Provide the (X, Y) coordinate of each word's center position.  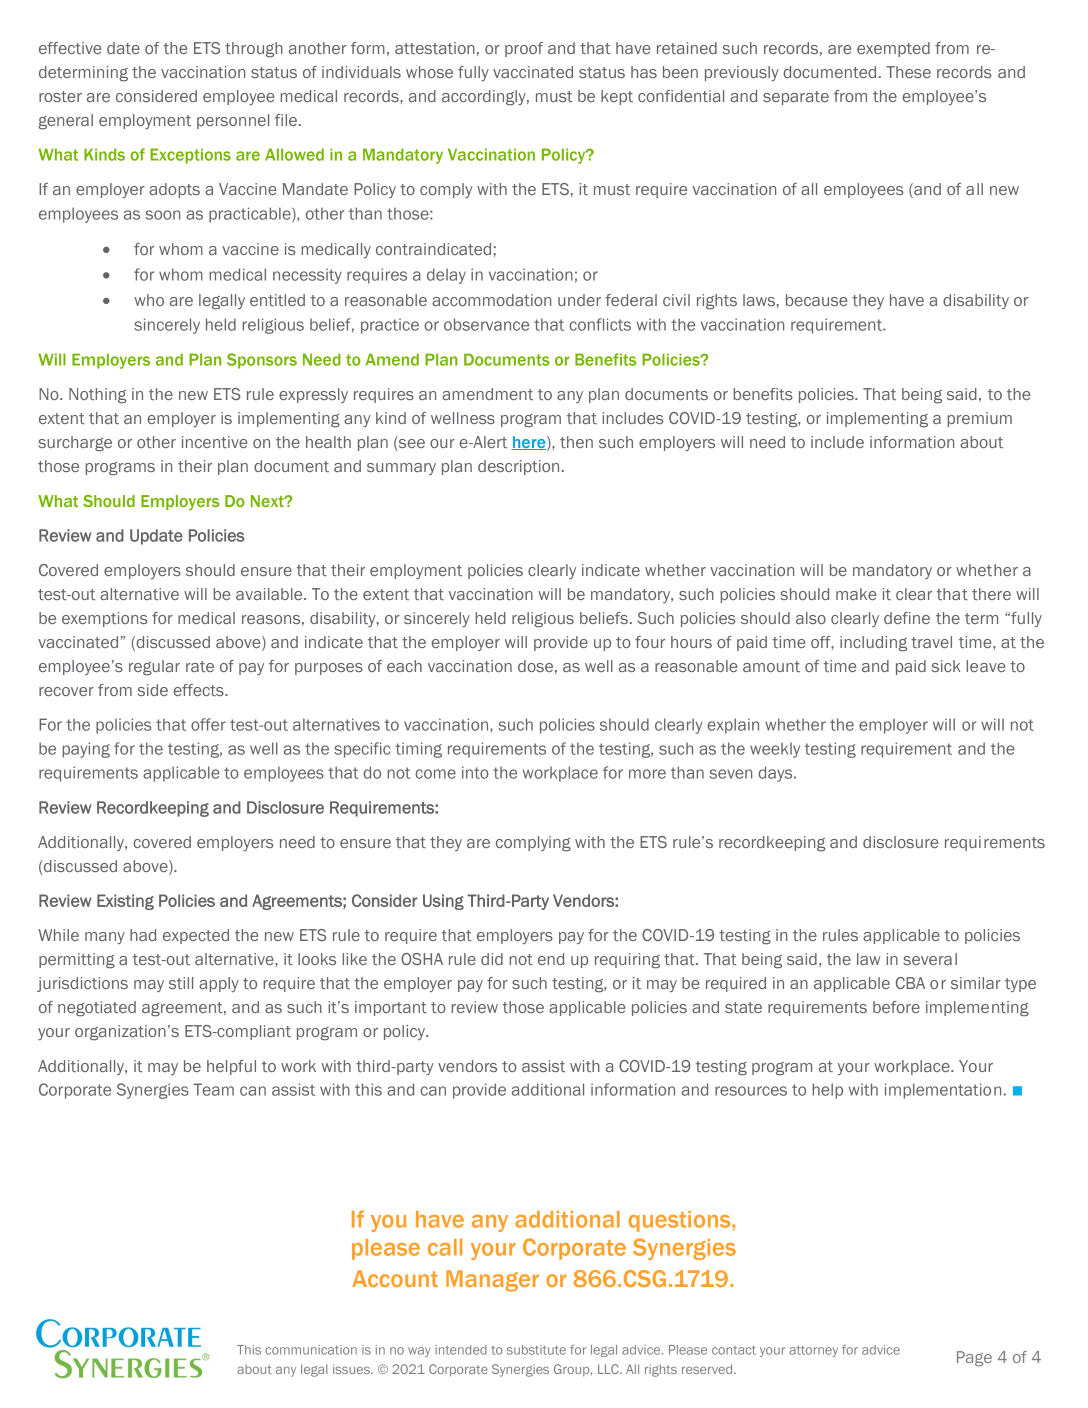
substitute (536, 1350)
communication (311, 1350)
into (475, 772)
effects (199, 690)
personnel (233, 121)
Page (974, 1358)
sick (946, 666)
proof (524, 49)
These (908, 72)
